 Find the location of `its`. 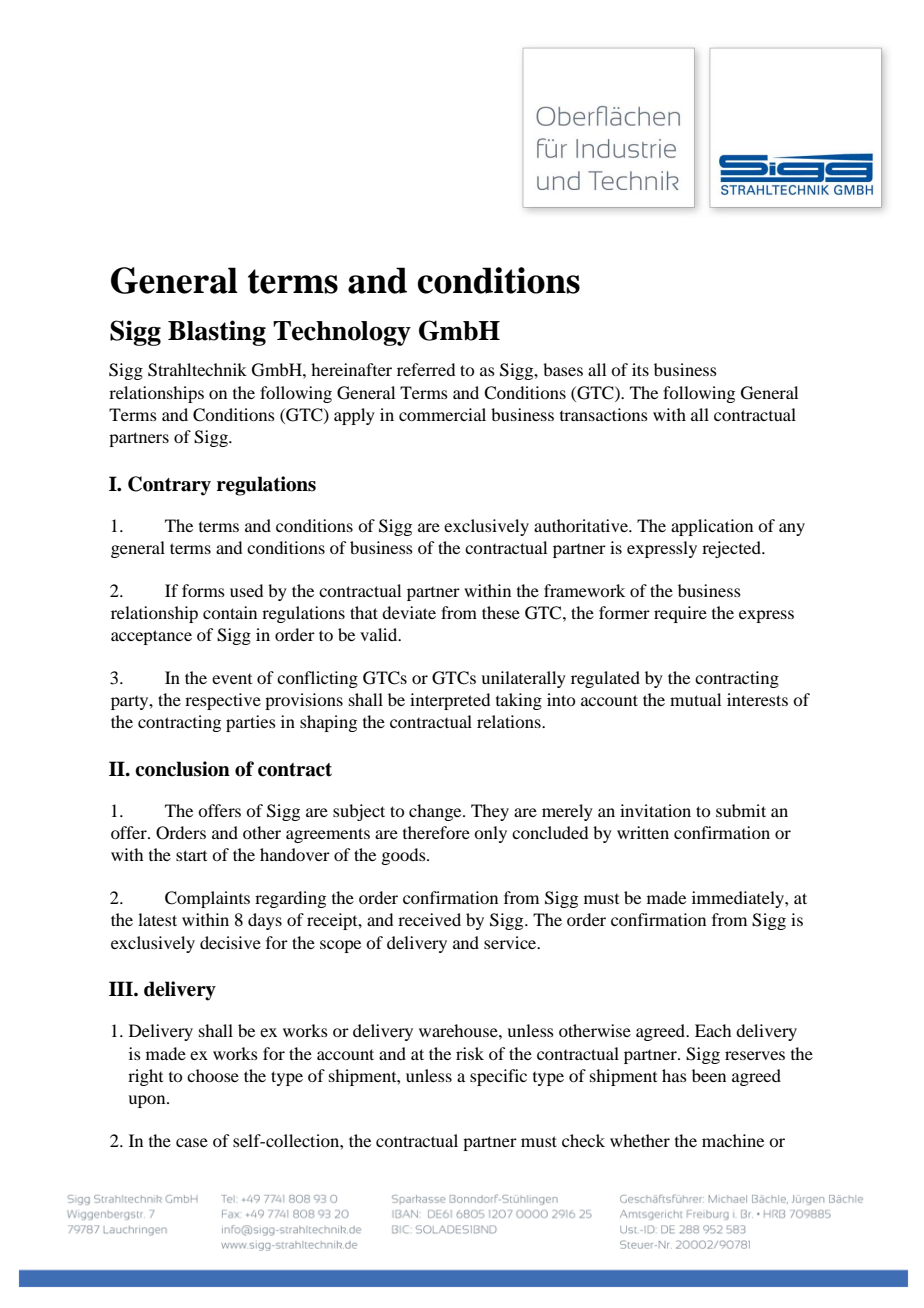

its is located at coordinates (640, 369).
